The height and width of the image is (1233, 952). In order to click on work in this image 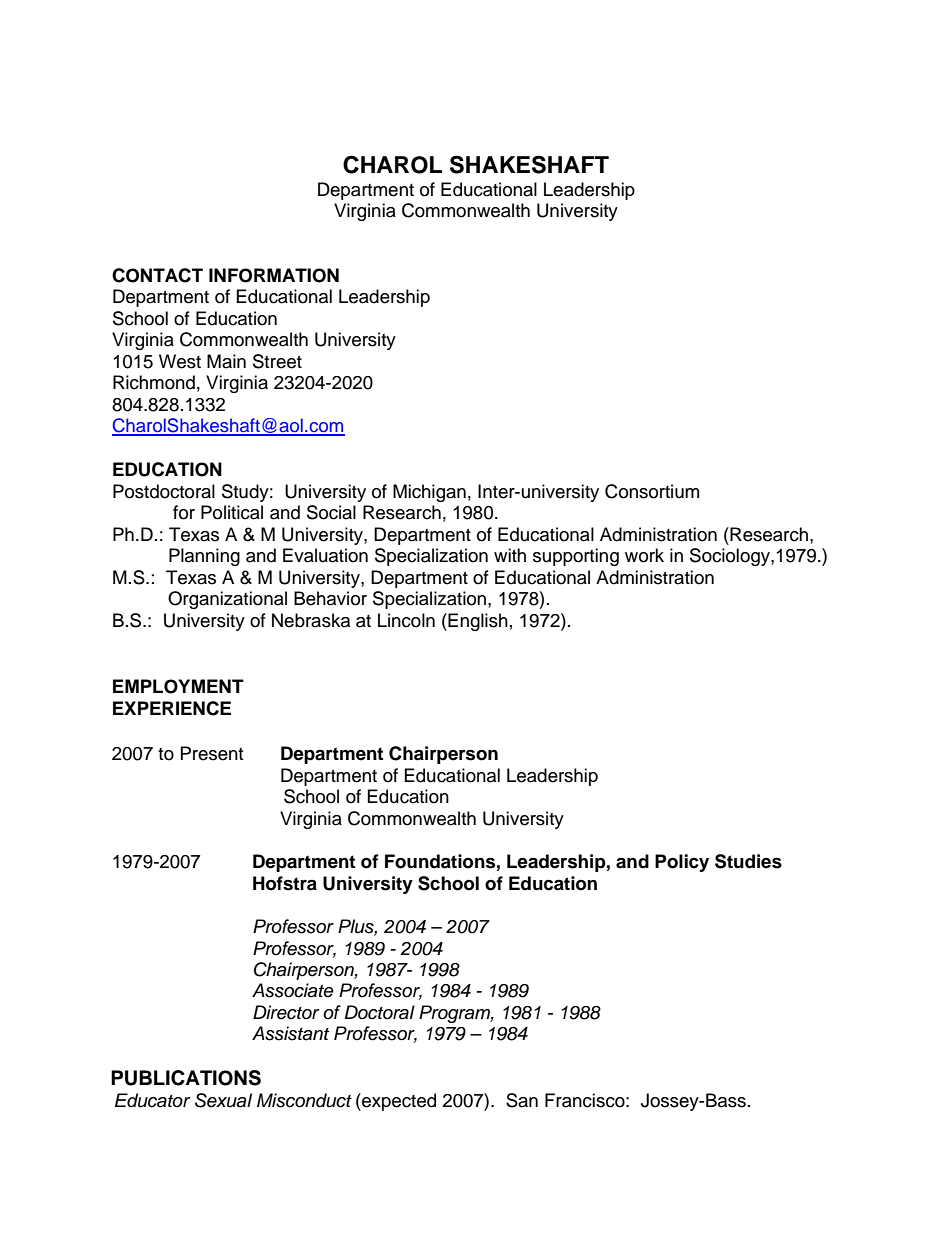, I will do `click(644, 555)`.
